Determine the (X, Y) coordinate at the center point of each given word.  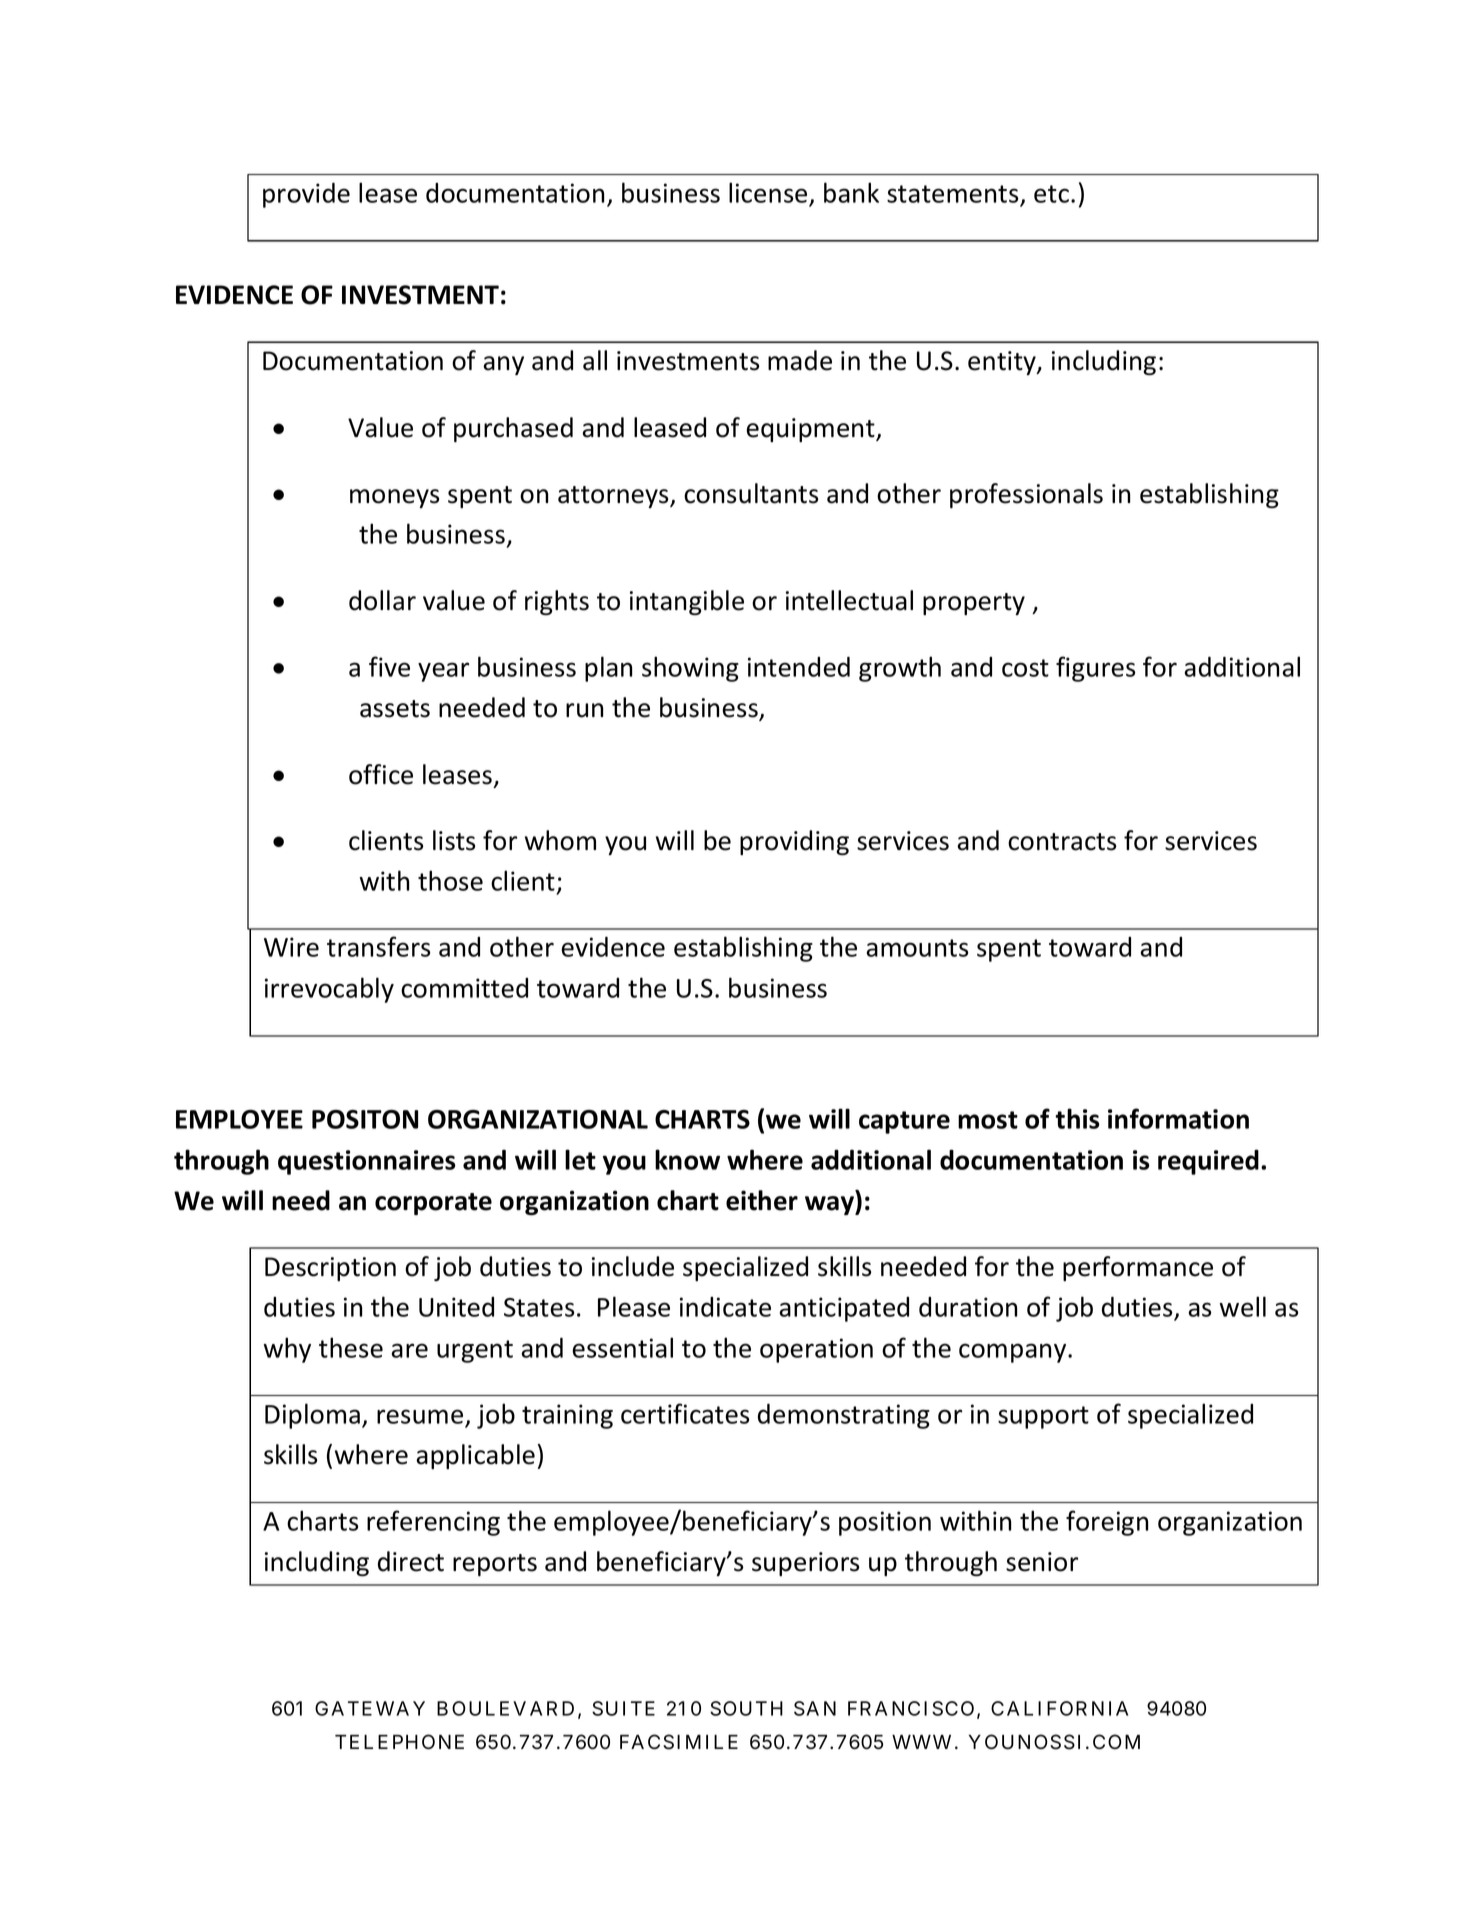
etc (1051, 194)
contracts (1062, 842)
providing (794, 842)
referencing (433, 1523)
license (768, 192)
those (450, 880)
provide (306, 195)
